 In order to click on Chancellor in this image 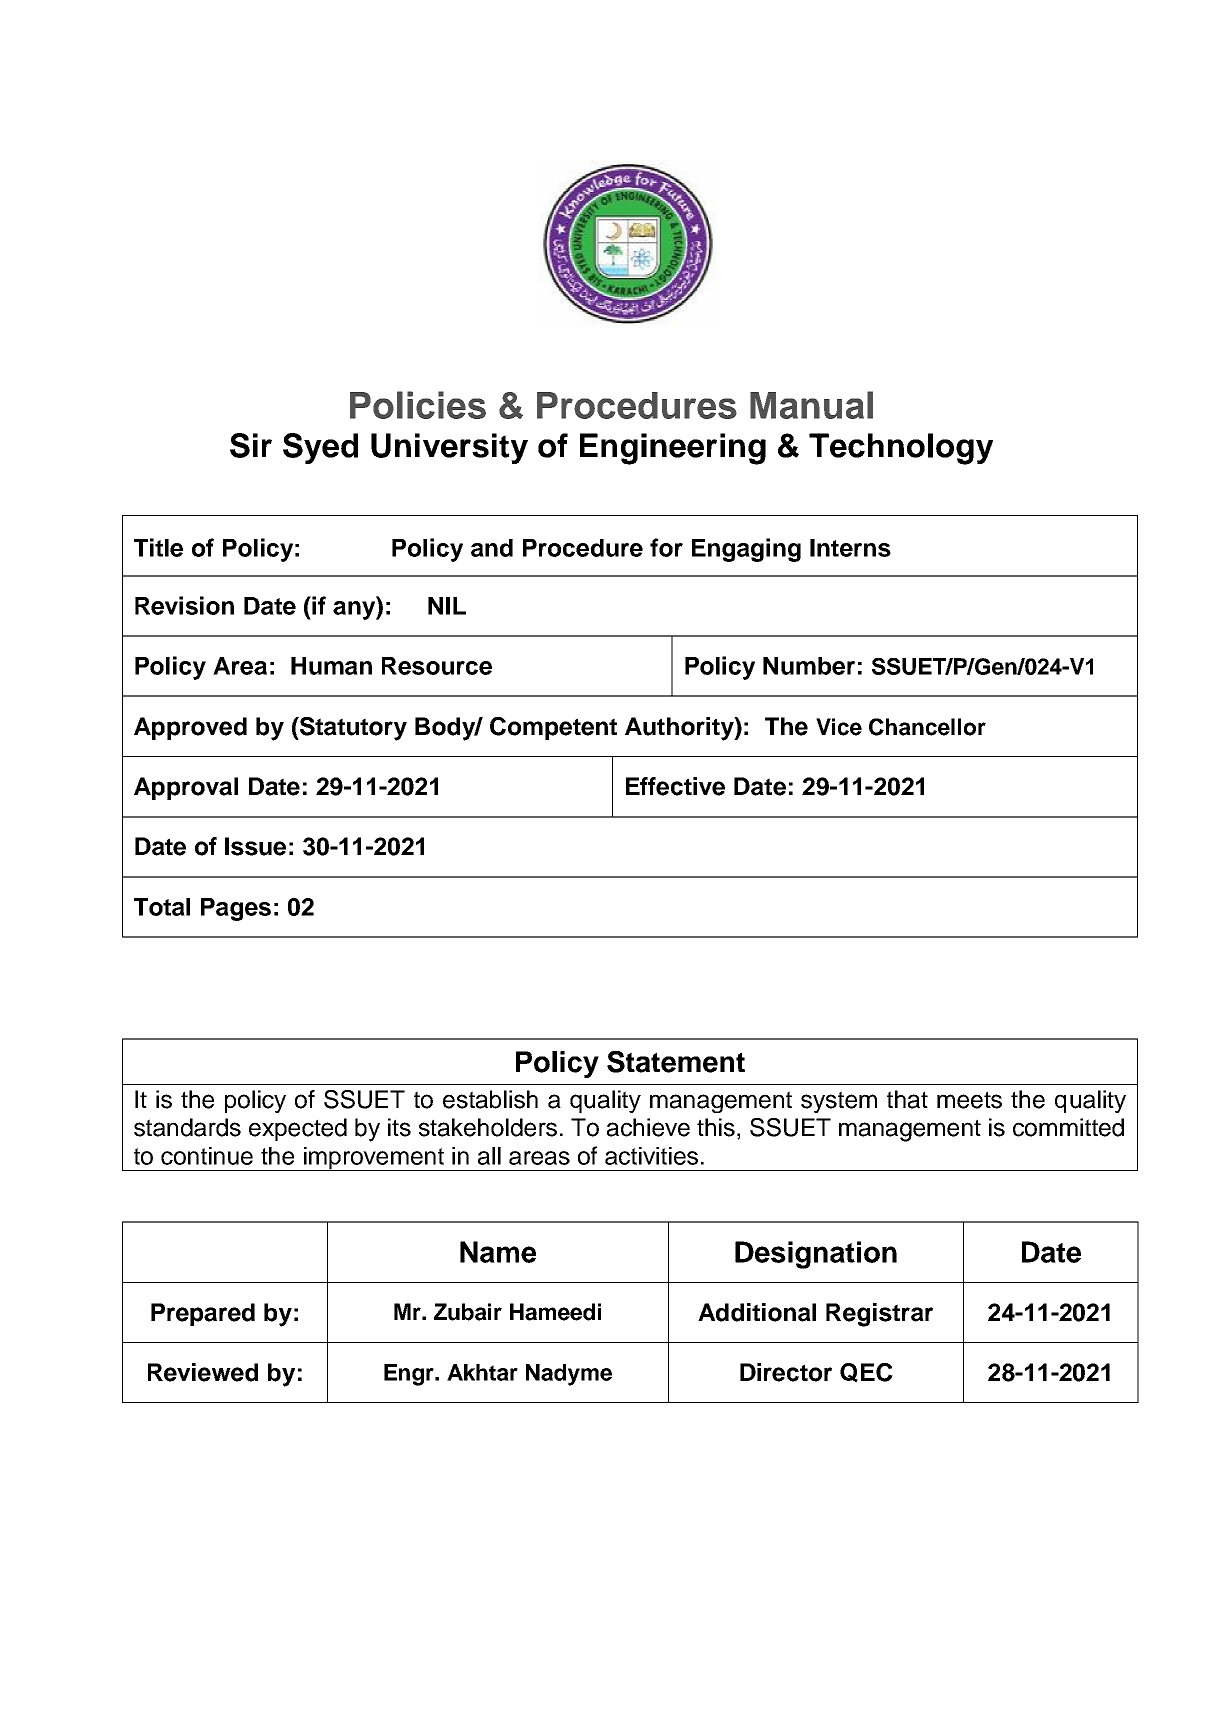, I will do `click(927, 727)`.
